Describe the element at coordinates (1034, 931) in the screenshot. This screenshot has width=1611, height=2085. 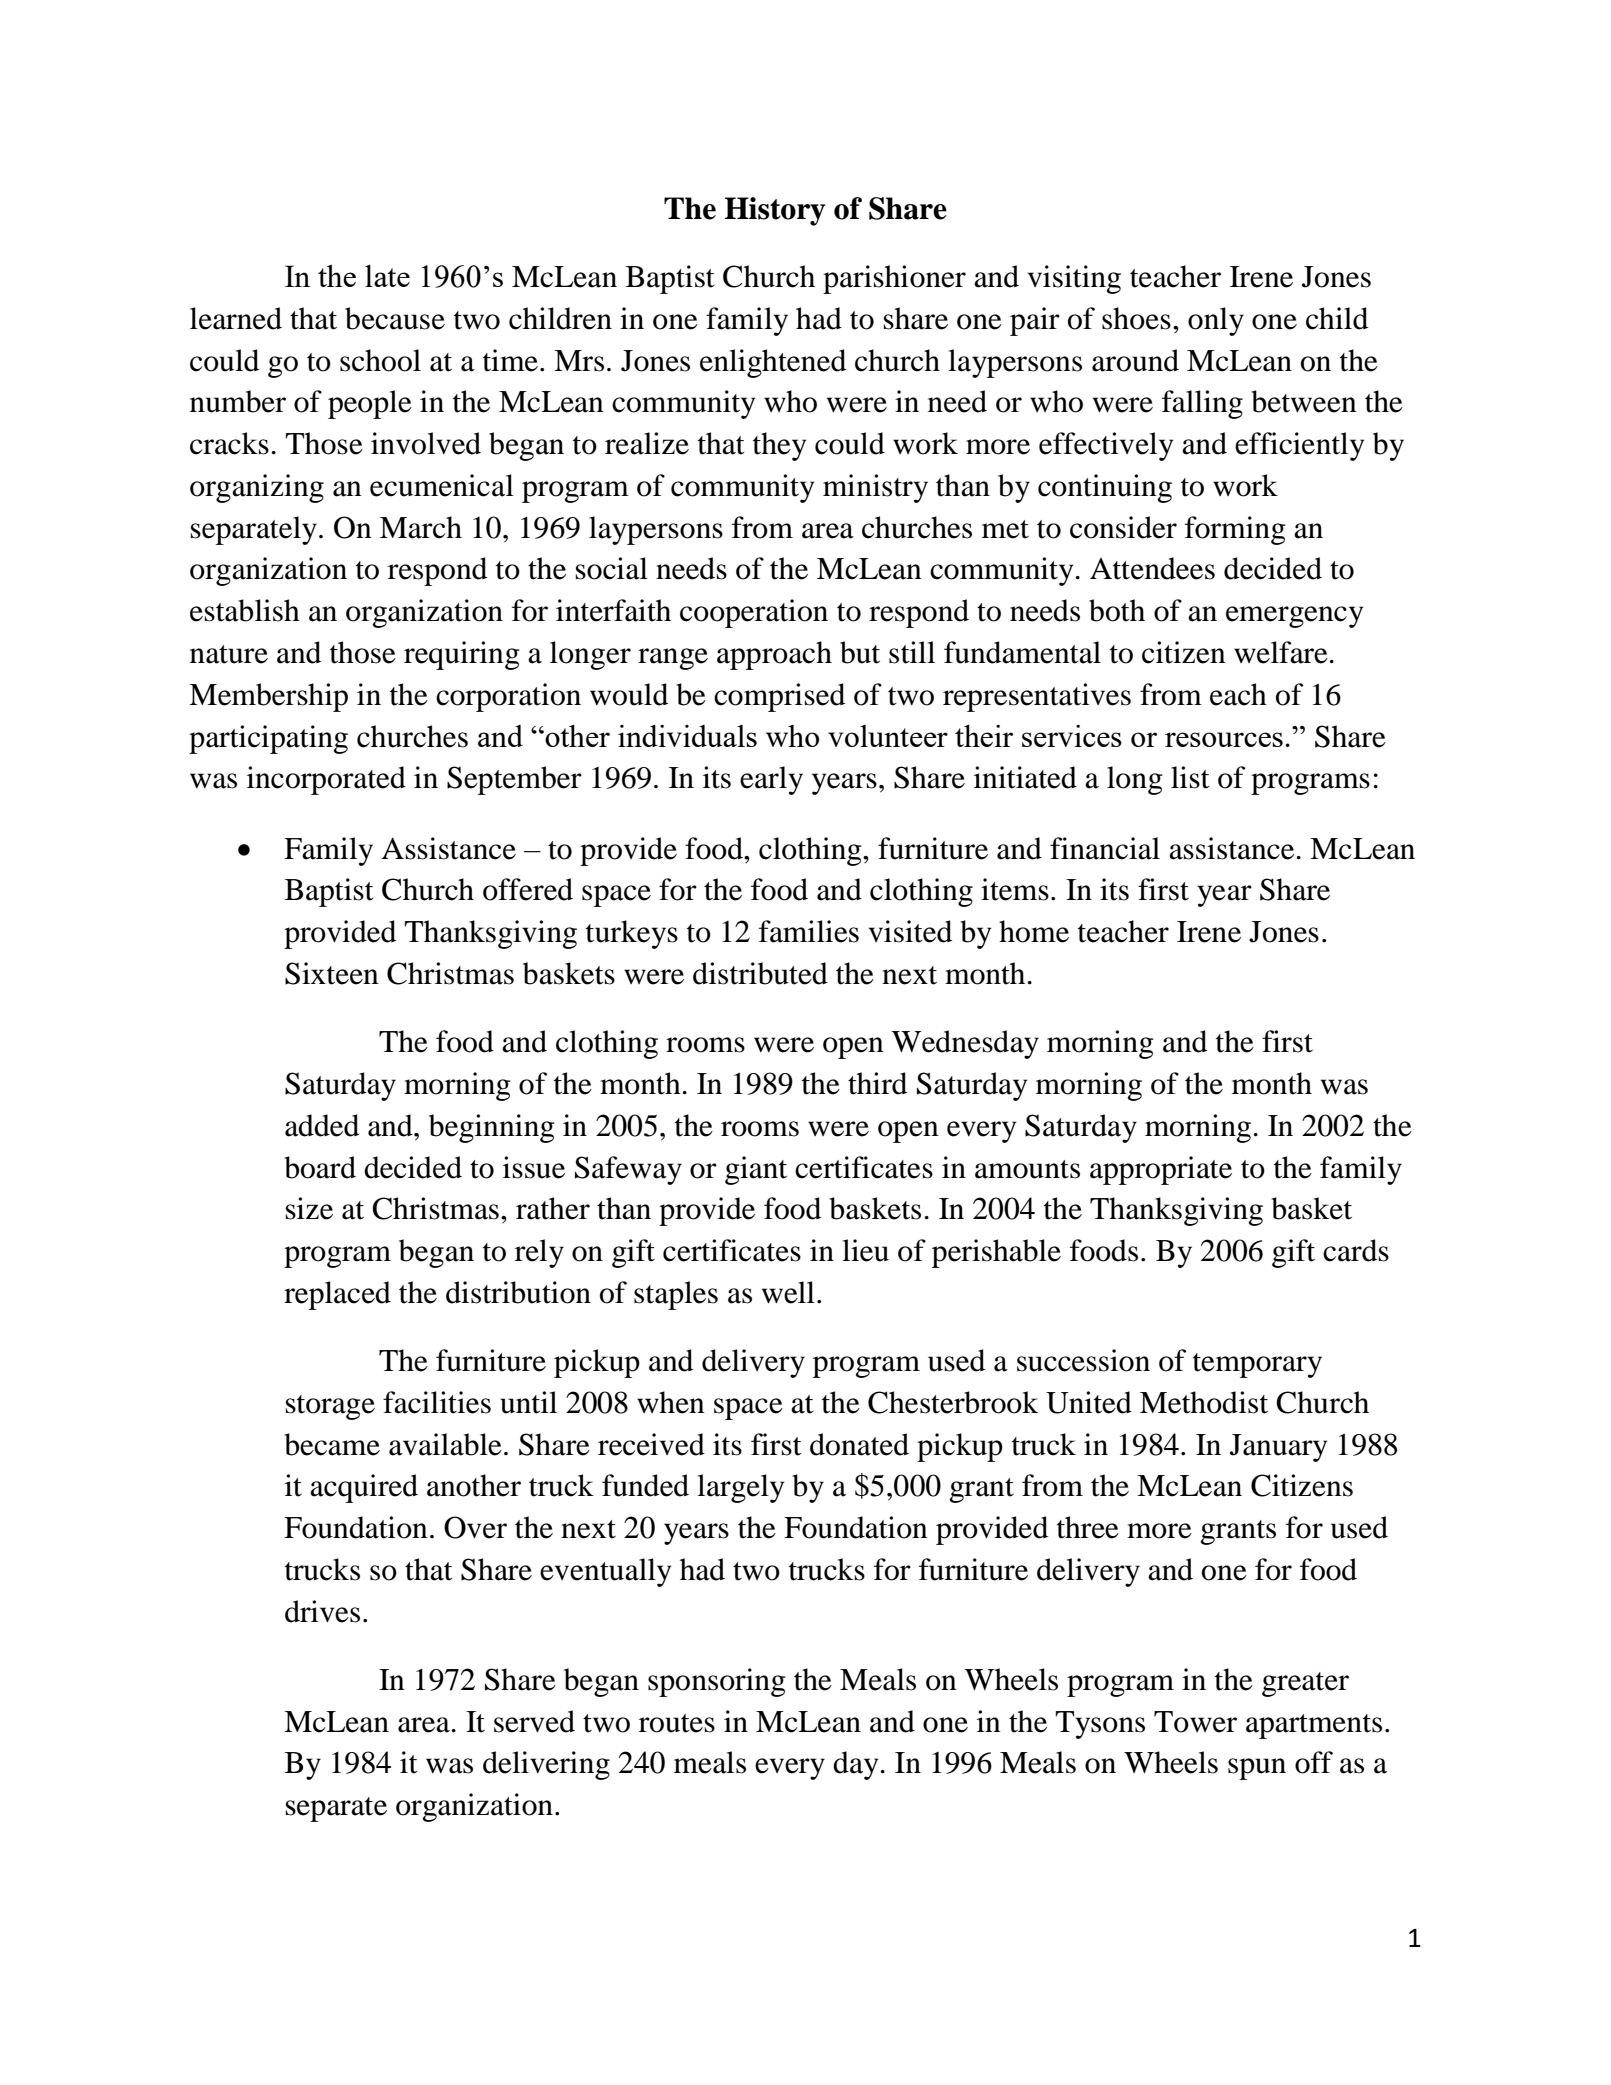
I see `home` at that location.
